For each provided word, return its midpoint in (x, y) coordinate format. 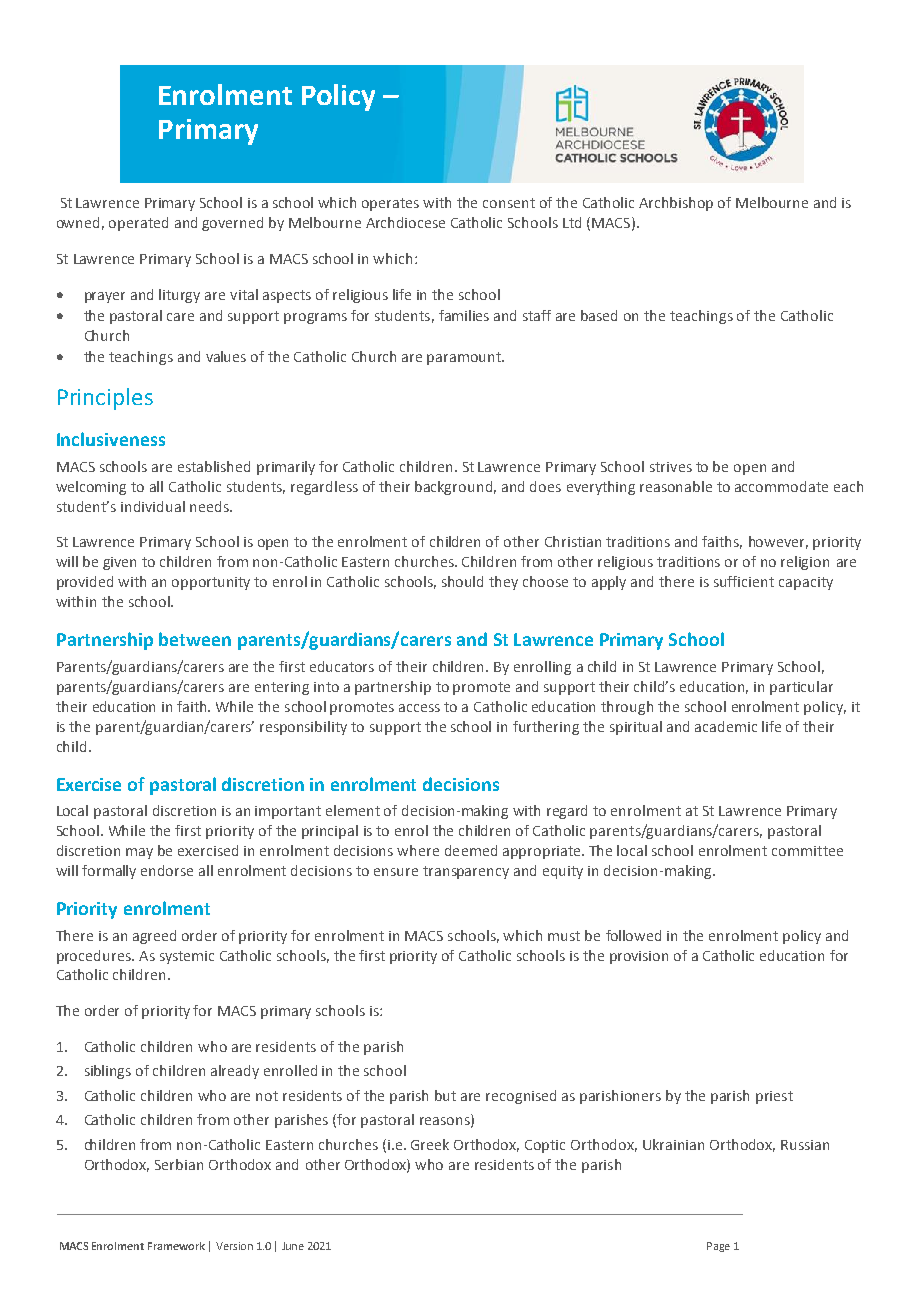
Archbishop (676, 204)
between (195, 639)
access (419, 708)
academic (726, 726)
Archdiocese (405, 222)
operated (138, 224)
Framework (176, 1246)
